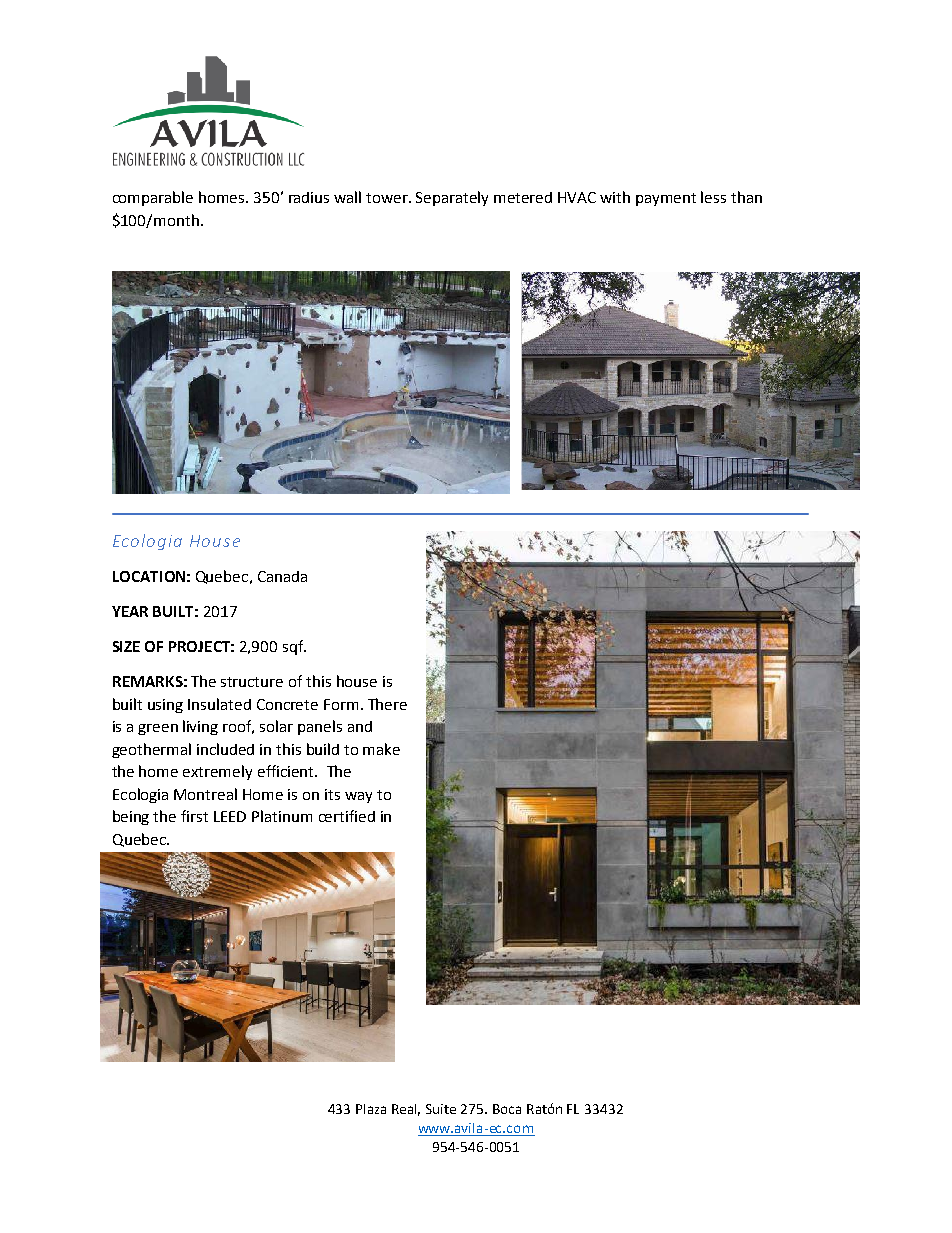 This page has height=1233, width=952. Describe the element at coordinates (282, 576) in the page. I see `Canada` at that location.
